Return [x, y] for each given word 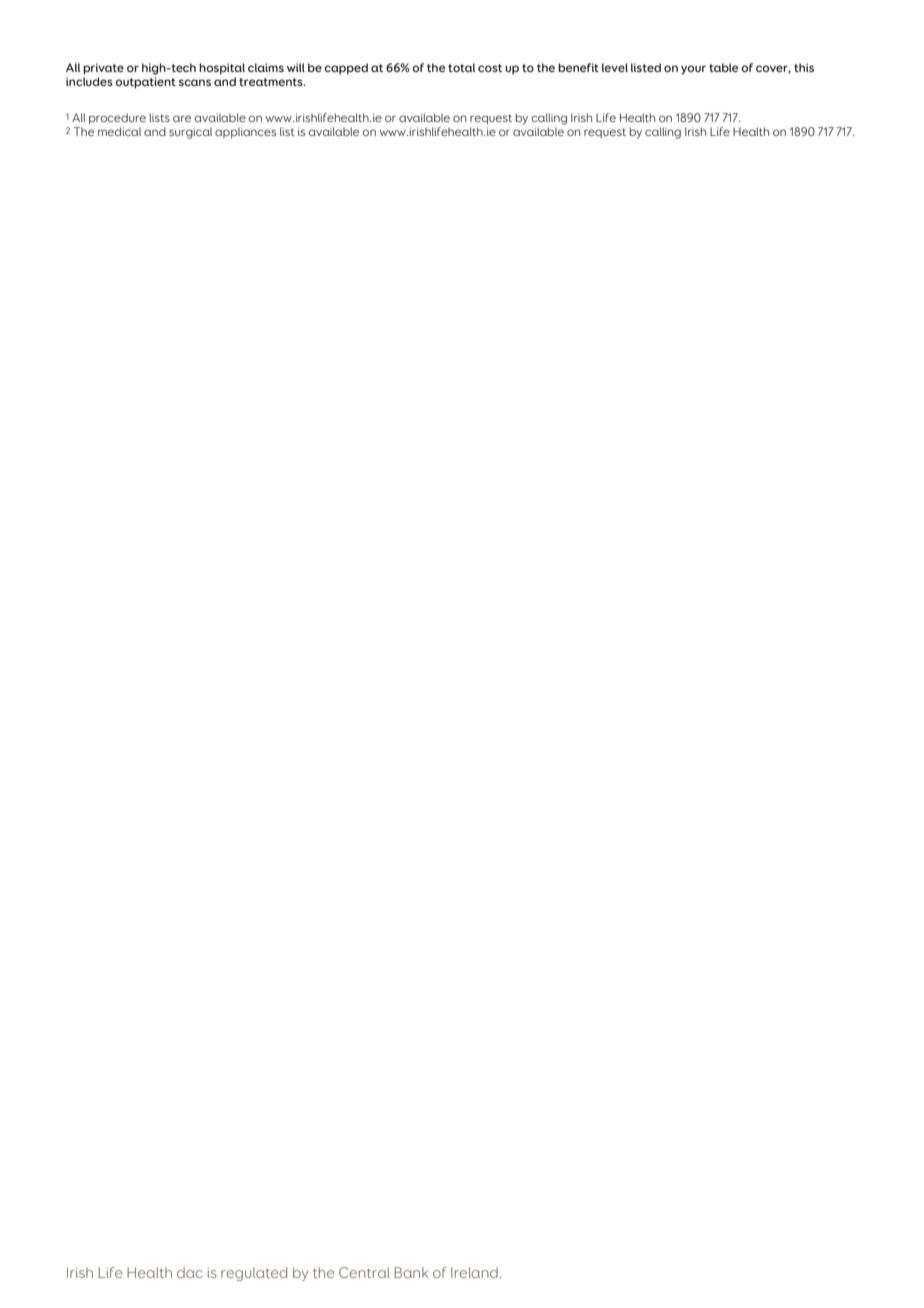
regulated [254, 1274]
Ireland [474, 1272]
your [693, 70]
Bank [411, 1272]
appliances [245, 132]
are [182, 118]
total [461, 67]
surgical [190, 133]
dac [190, 1272]
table [723, 67]
